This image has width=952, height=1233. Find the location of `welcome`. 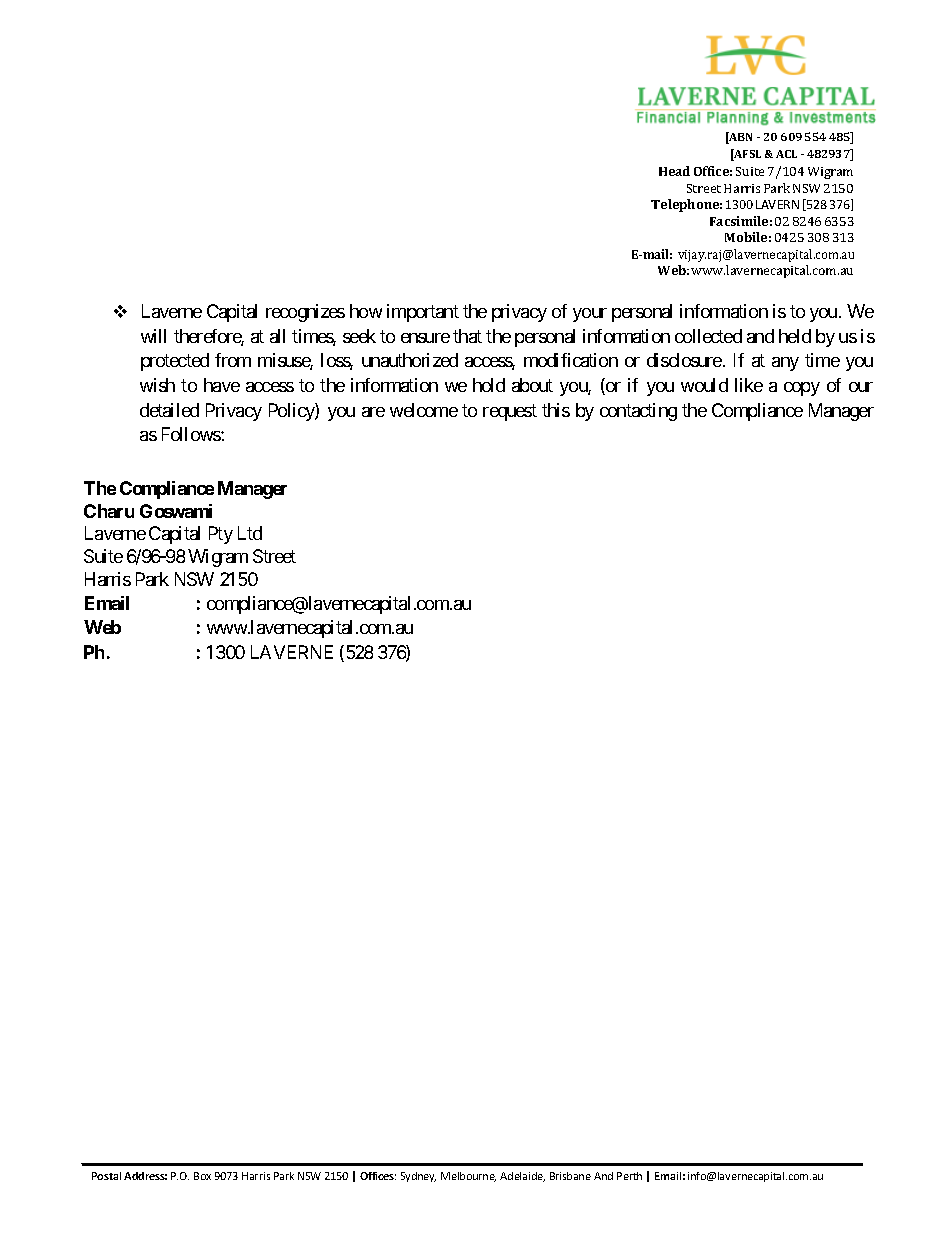

welcome is located at coordinates (424, 410).
